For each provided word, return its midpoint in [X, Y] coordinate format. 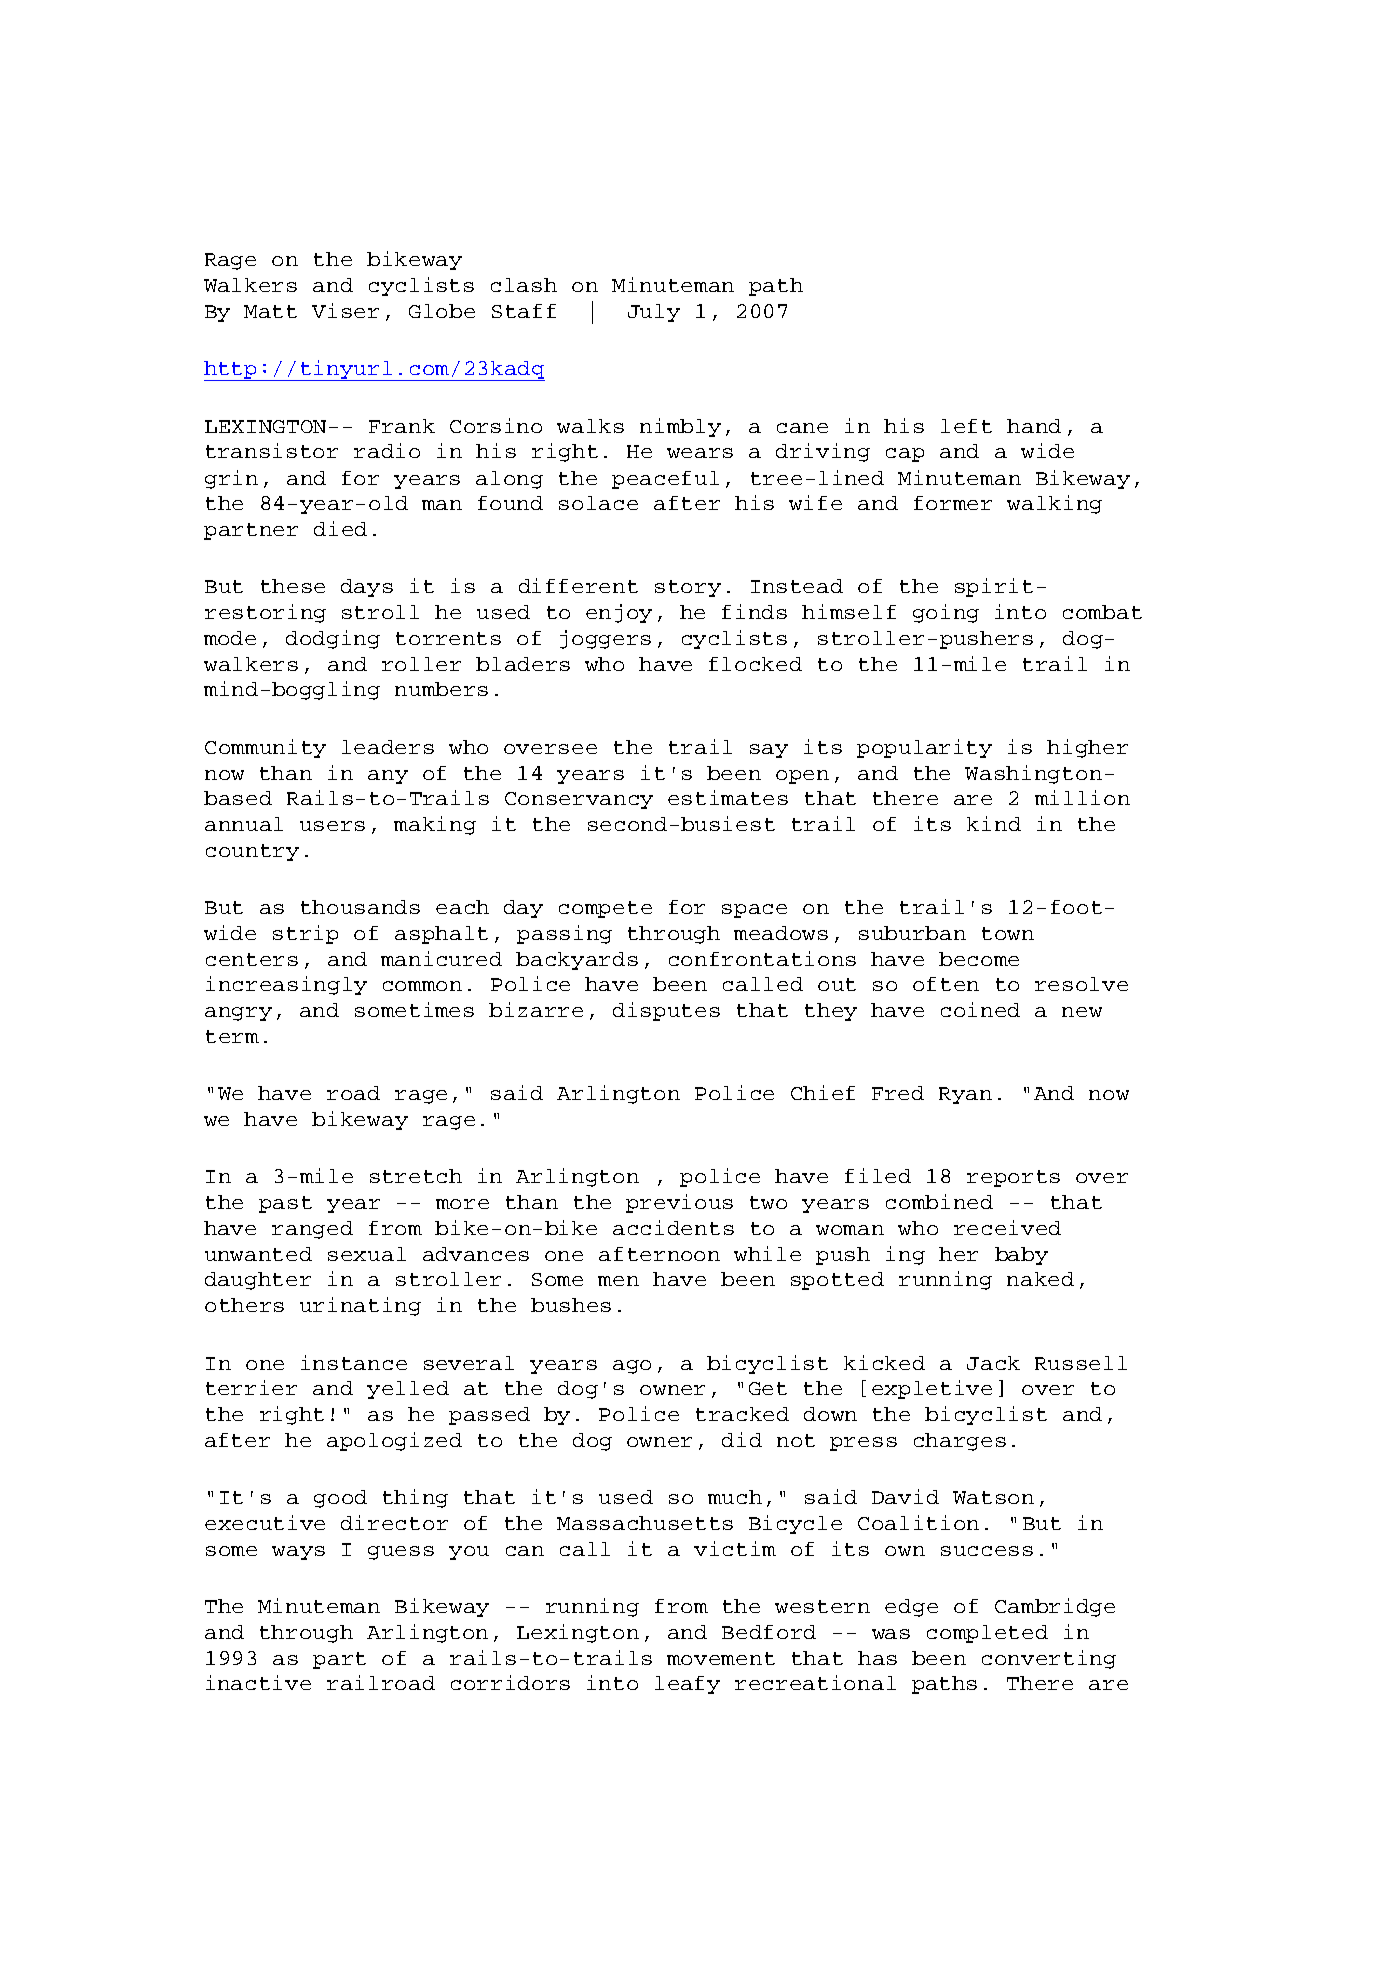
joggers [605, 639]
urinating [360, 1306]
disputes [666, 1011]
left [966, 426]
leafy [687, 1685]
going [946, 613]
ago [632, 1367]
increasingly [286, 985]
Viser [345, 310]
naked [1040, 1279]
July [654, 313]
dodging [333, 639]
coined [980, 1009]
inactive [258, 1682]
